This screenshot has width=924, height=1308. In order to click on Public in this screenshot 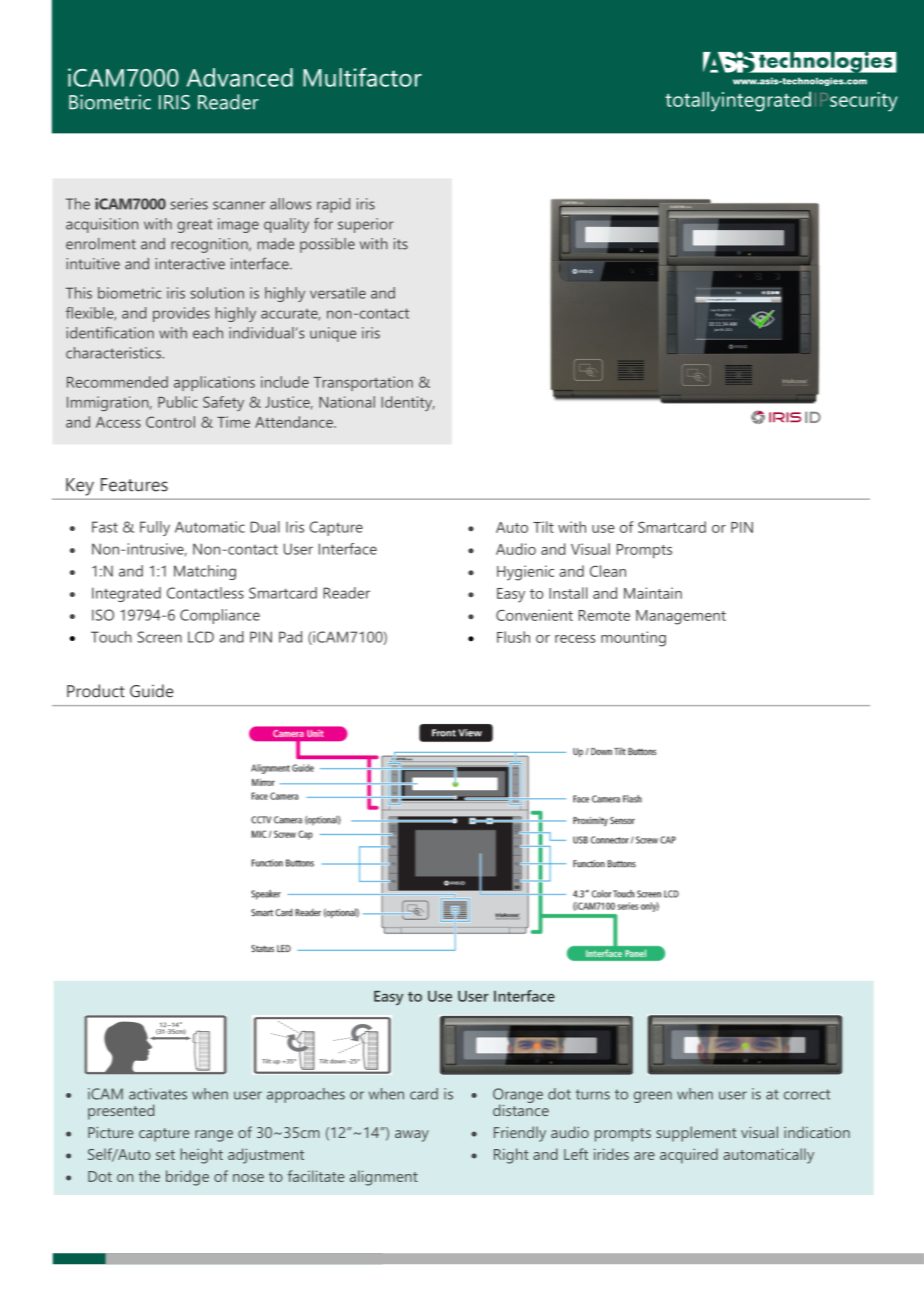, I will do `click(178, 402)`.
